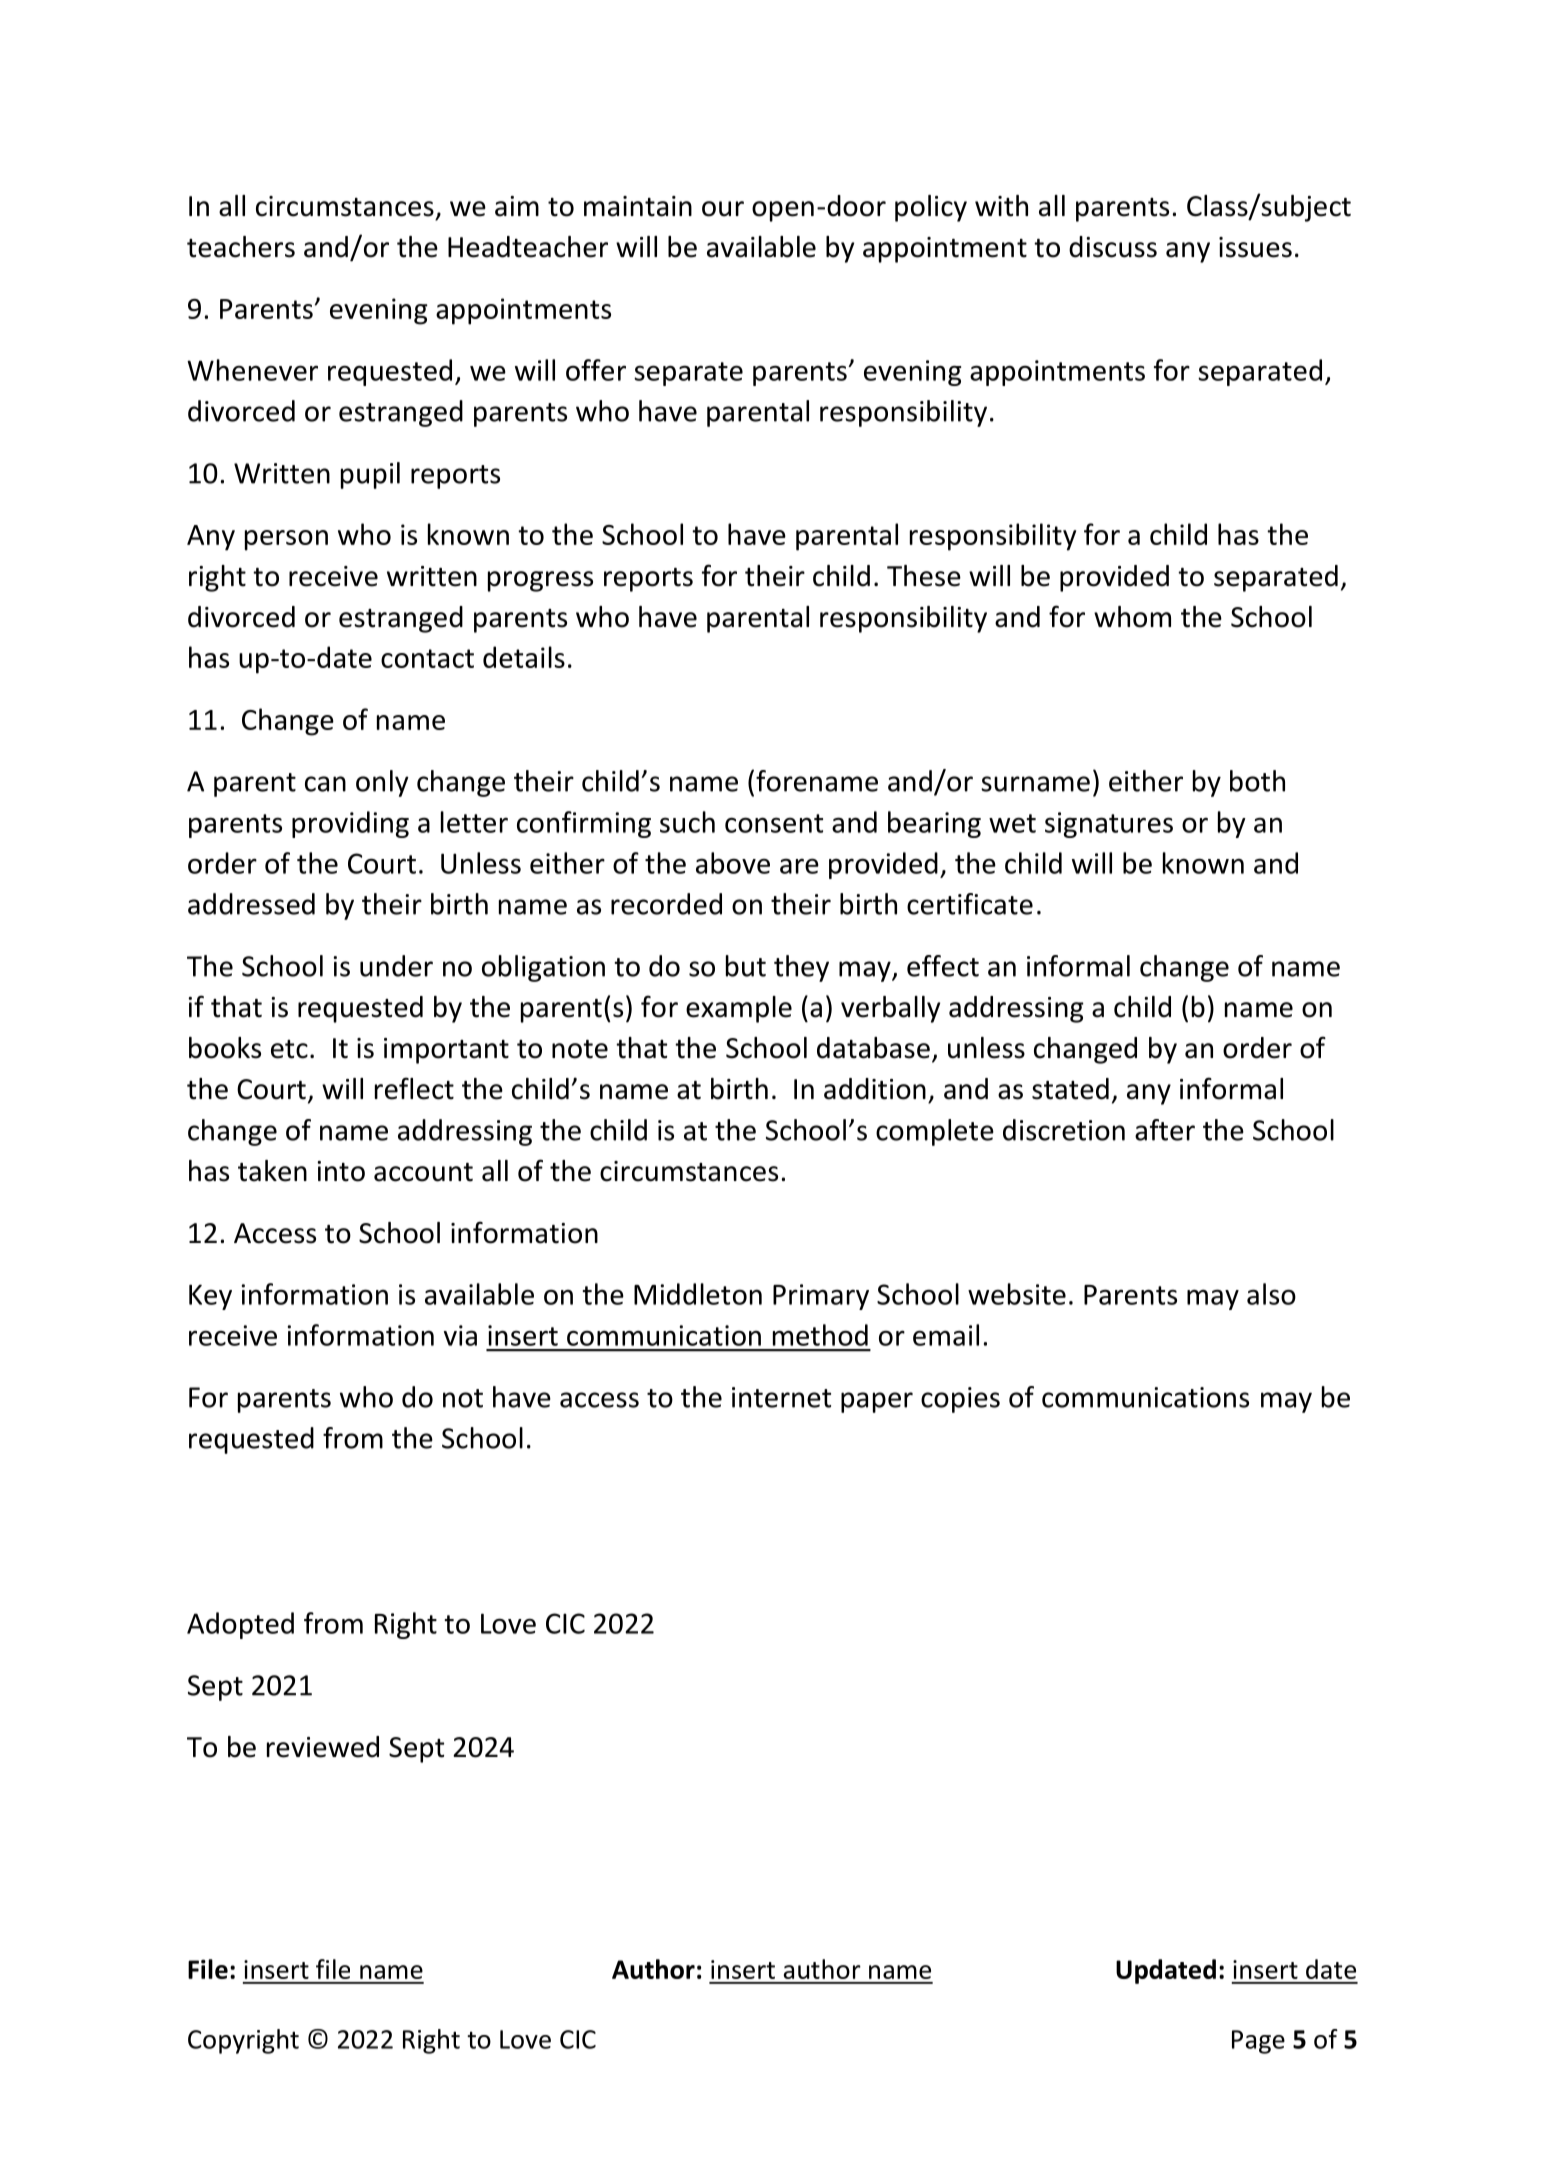  I want to click on paper, so click(877, 1402).
